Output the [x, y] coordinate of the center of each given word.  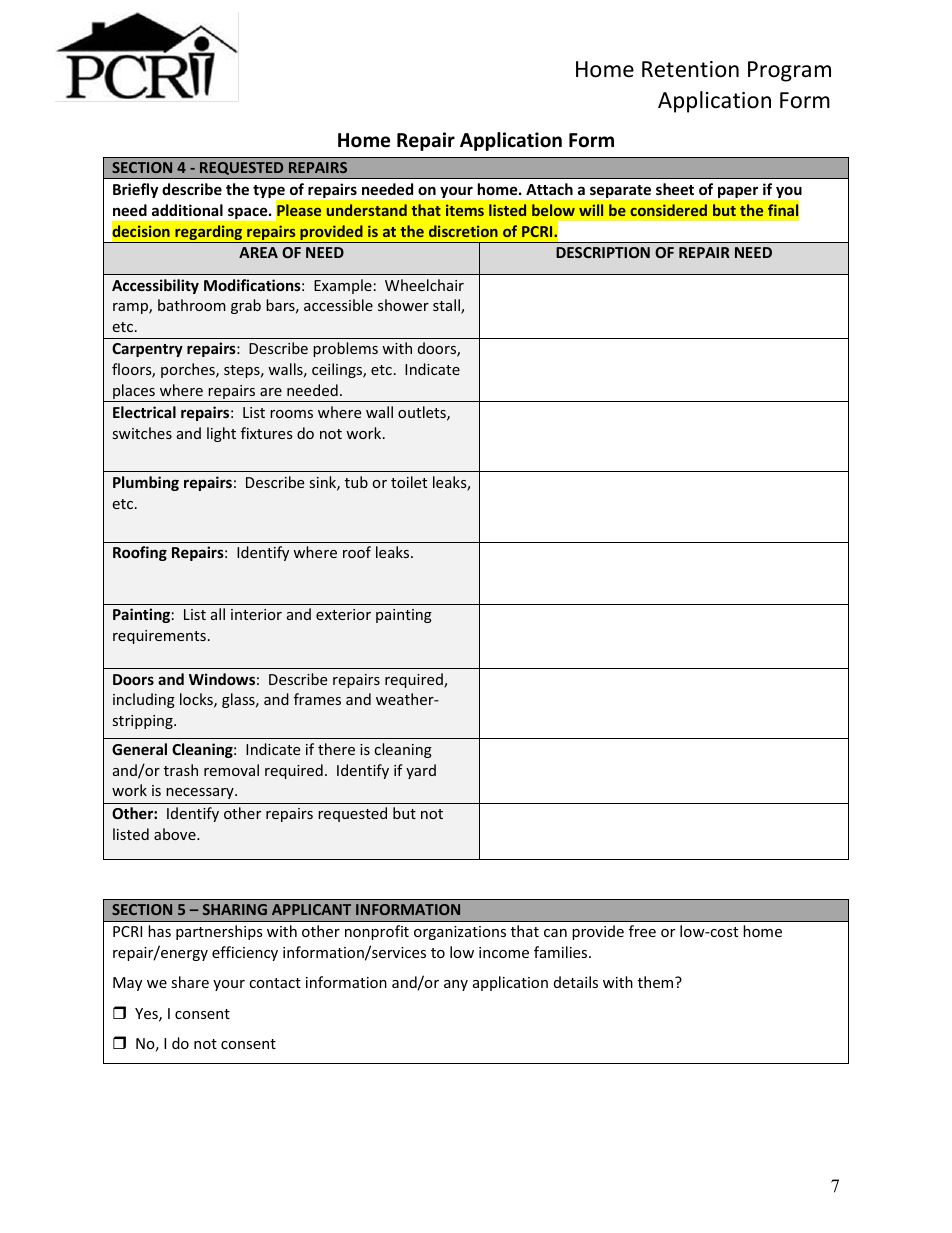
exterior [343, 614]
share [190, 982]
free [642, 931]
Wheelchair [424, 285]
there [336, 749]
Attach [549, 189]
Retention [690, 69]
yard [421, 771]
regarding [209, 234]
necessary [201, 793]
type [270, 193]
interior [256, 614]
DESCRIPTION [603, 252]
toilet [409, 482]
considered [668, 210]
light [221, 434]
